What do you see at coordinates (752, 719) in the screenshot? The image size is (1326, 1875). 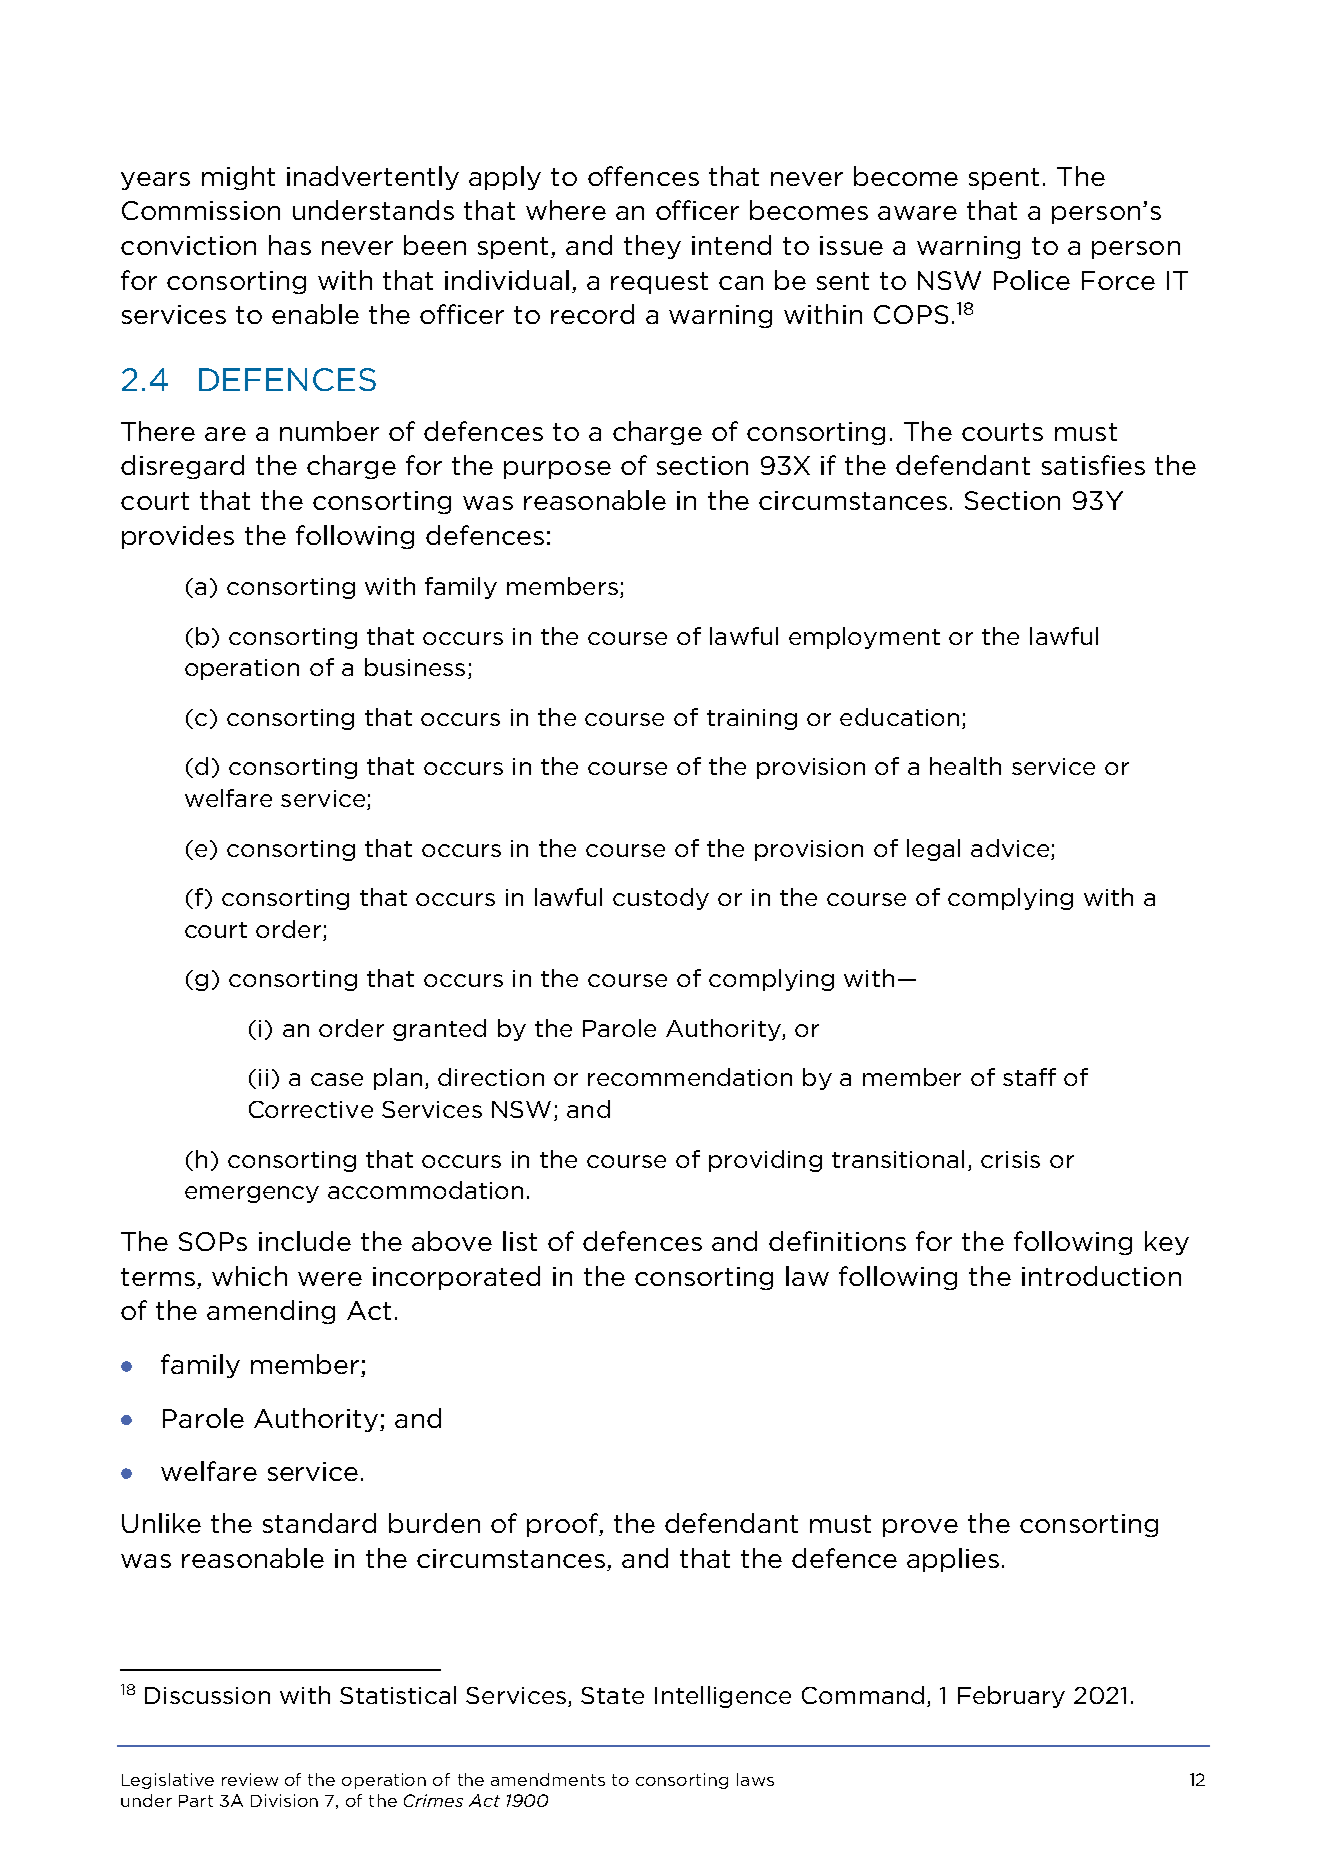 I see `training` at bounding box center [752, 719].
